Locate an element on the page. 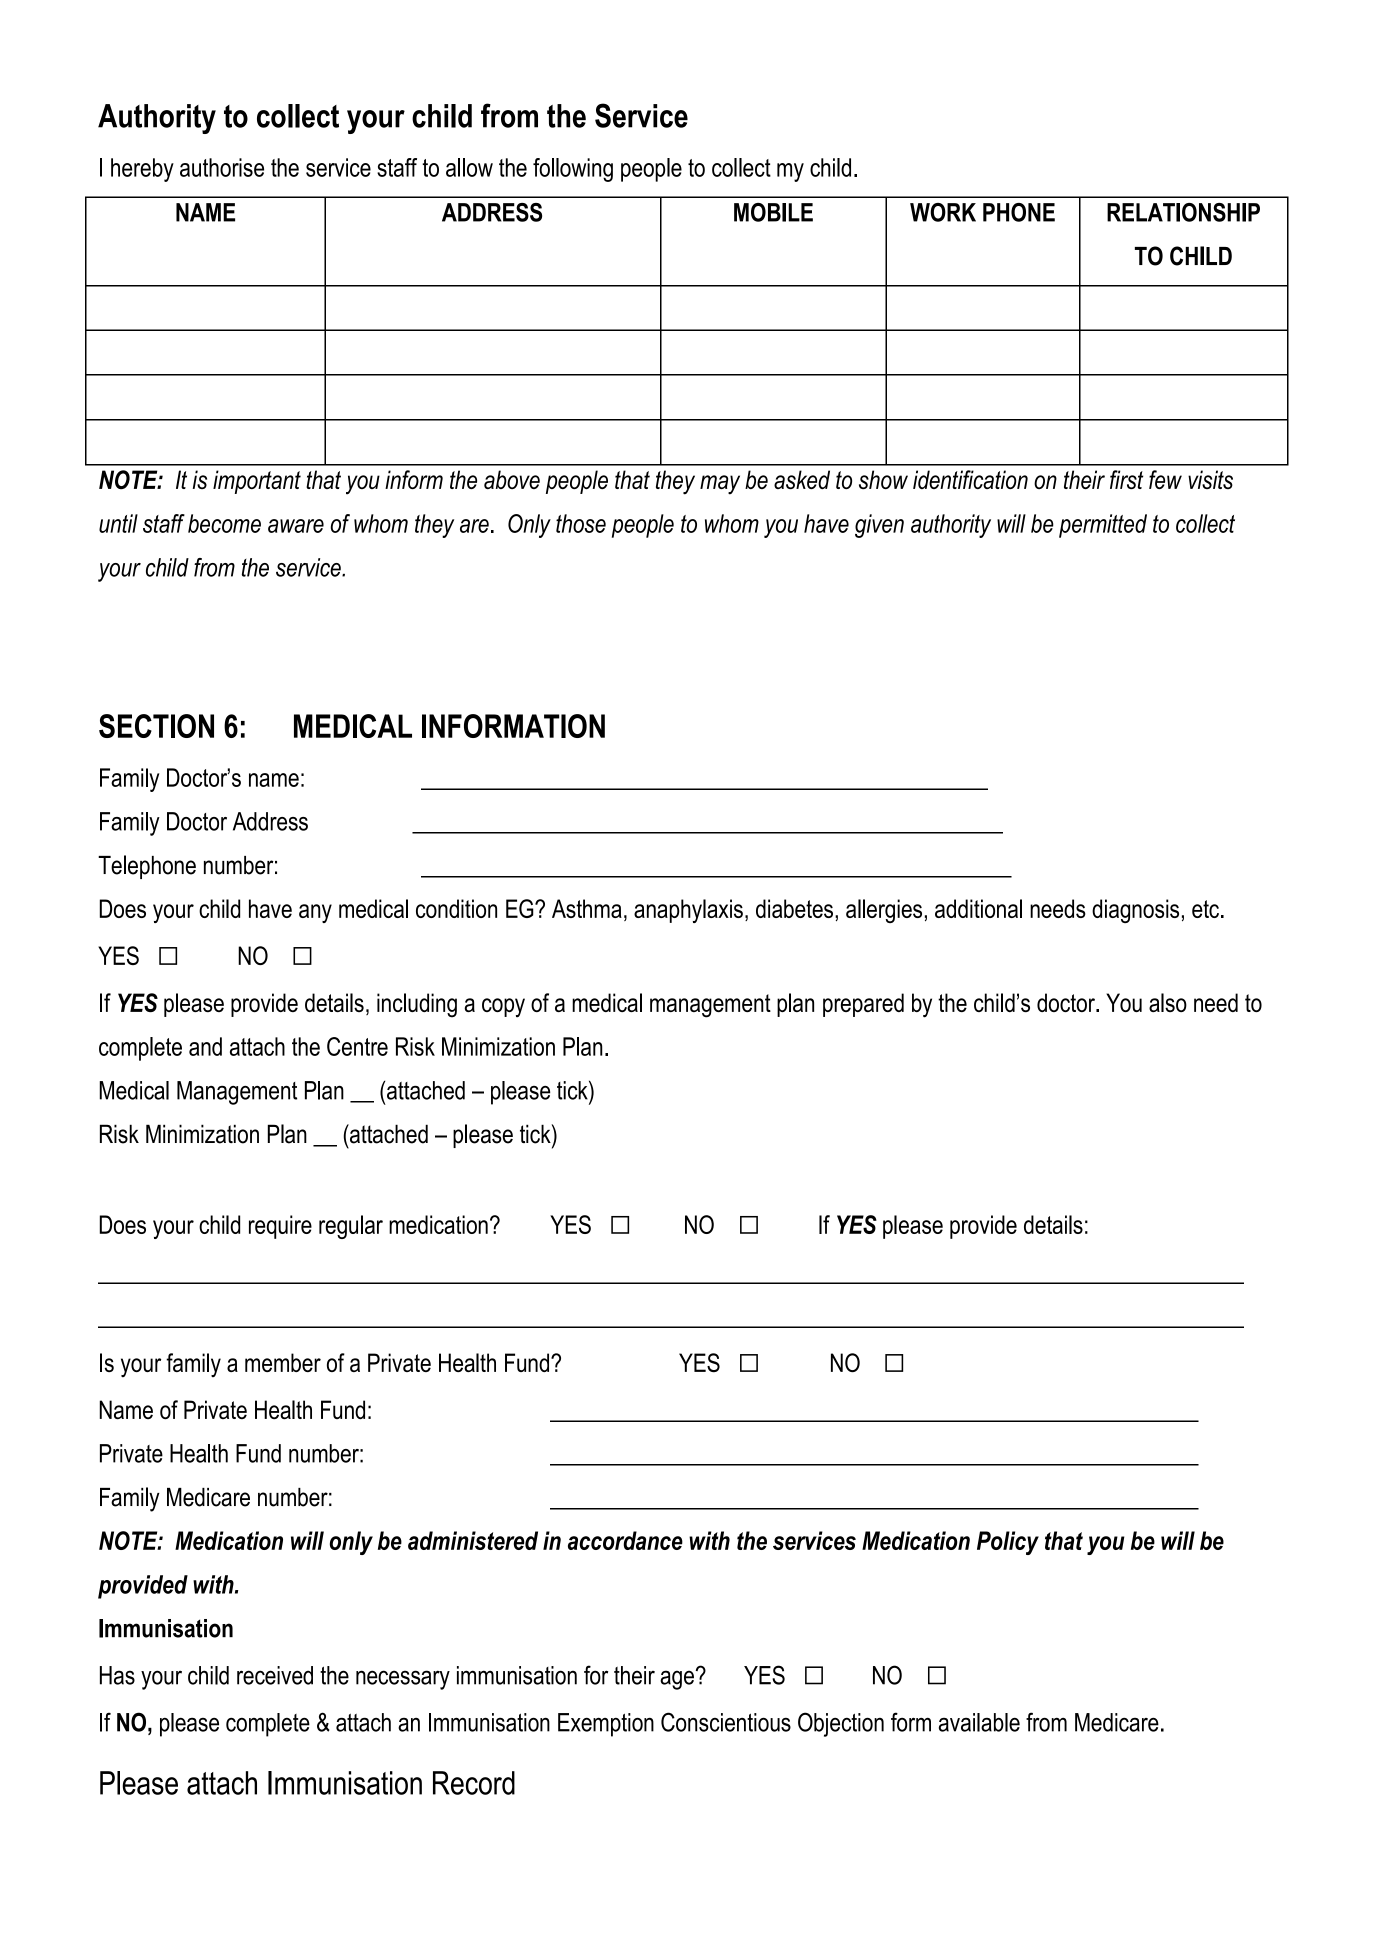 The height and width of the page is (1941, 1373). also is located at coordinates (1168, 1002).
